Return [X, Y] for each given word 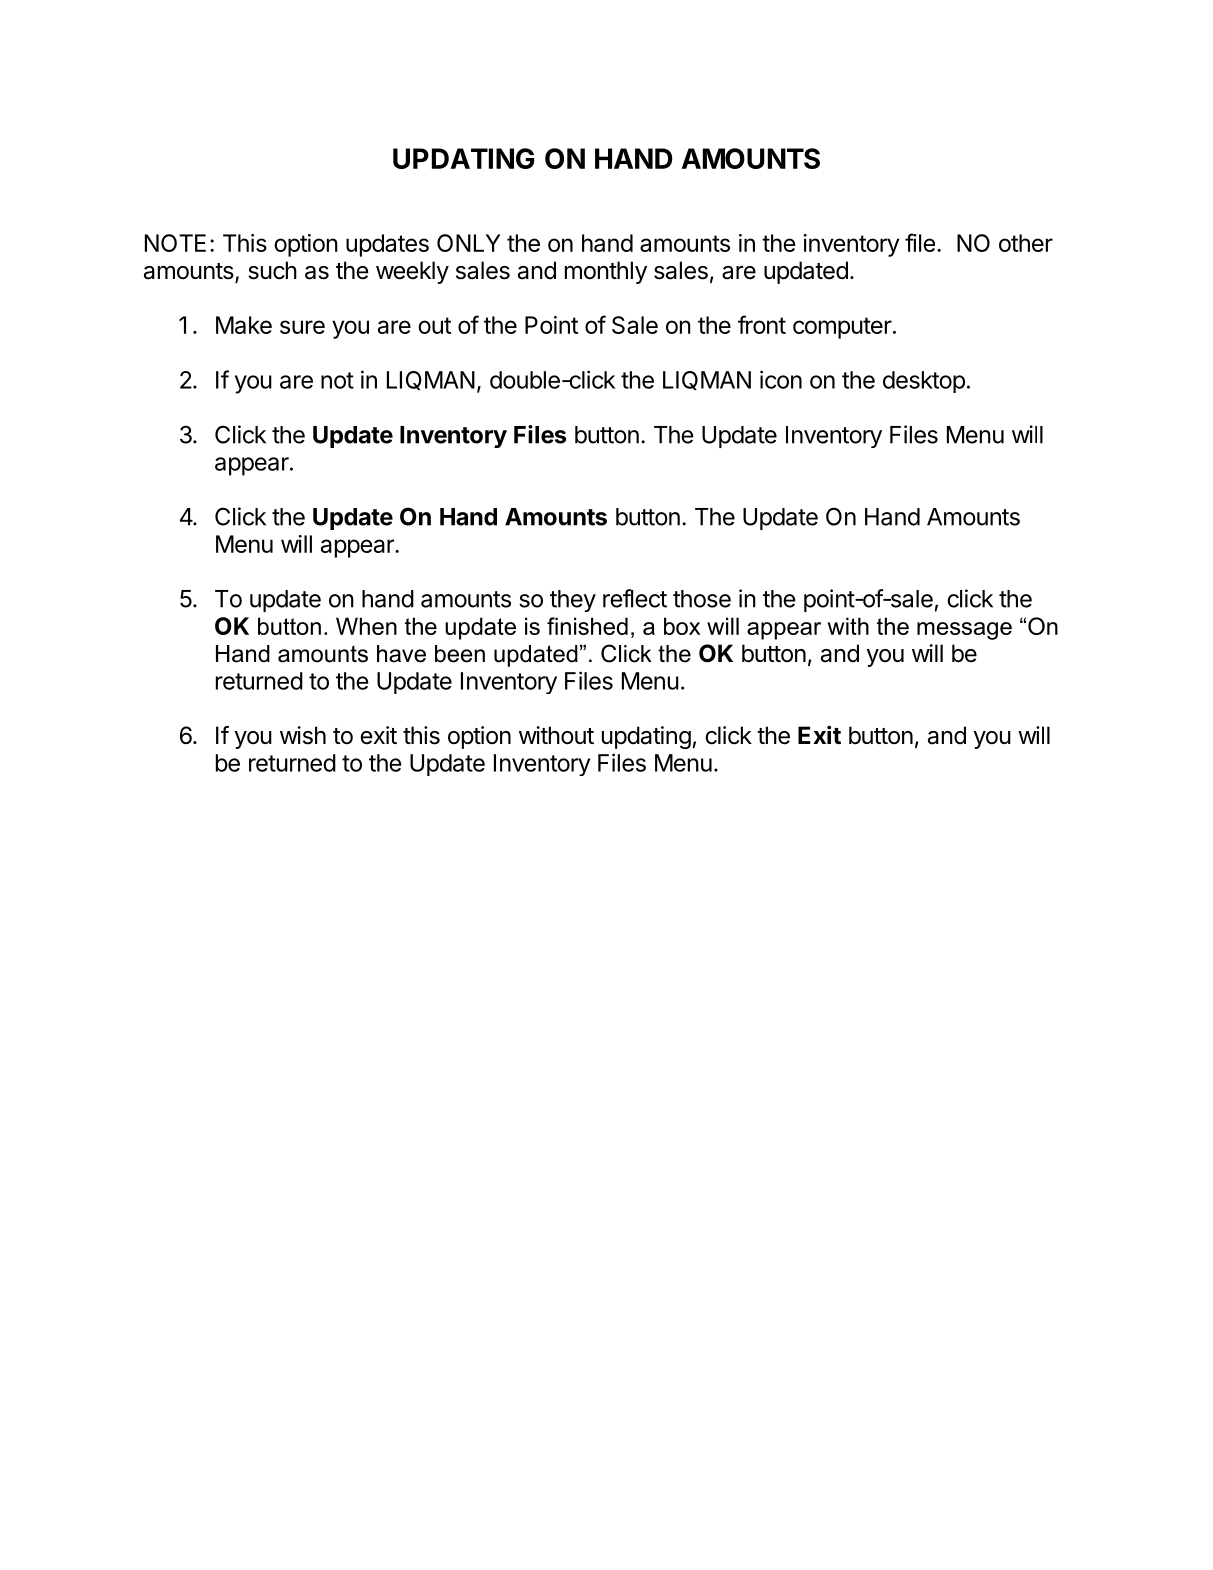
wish [303, 735]
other [1026, 243]
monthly [606, 272]
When [366, 626]
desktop [924, 382]
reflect [635, 598]
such [272, 270]
